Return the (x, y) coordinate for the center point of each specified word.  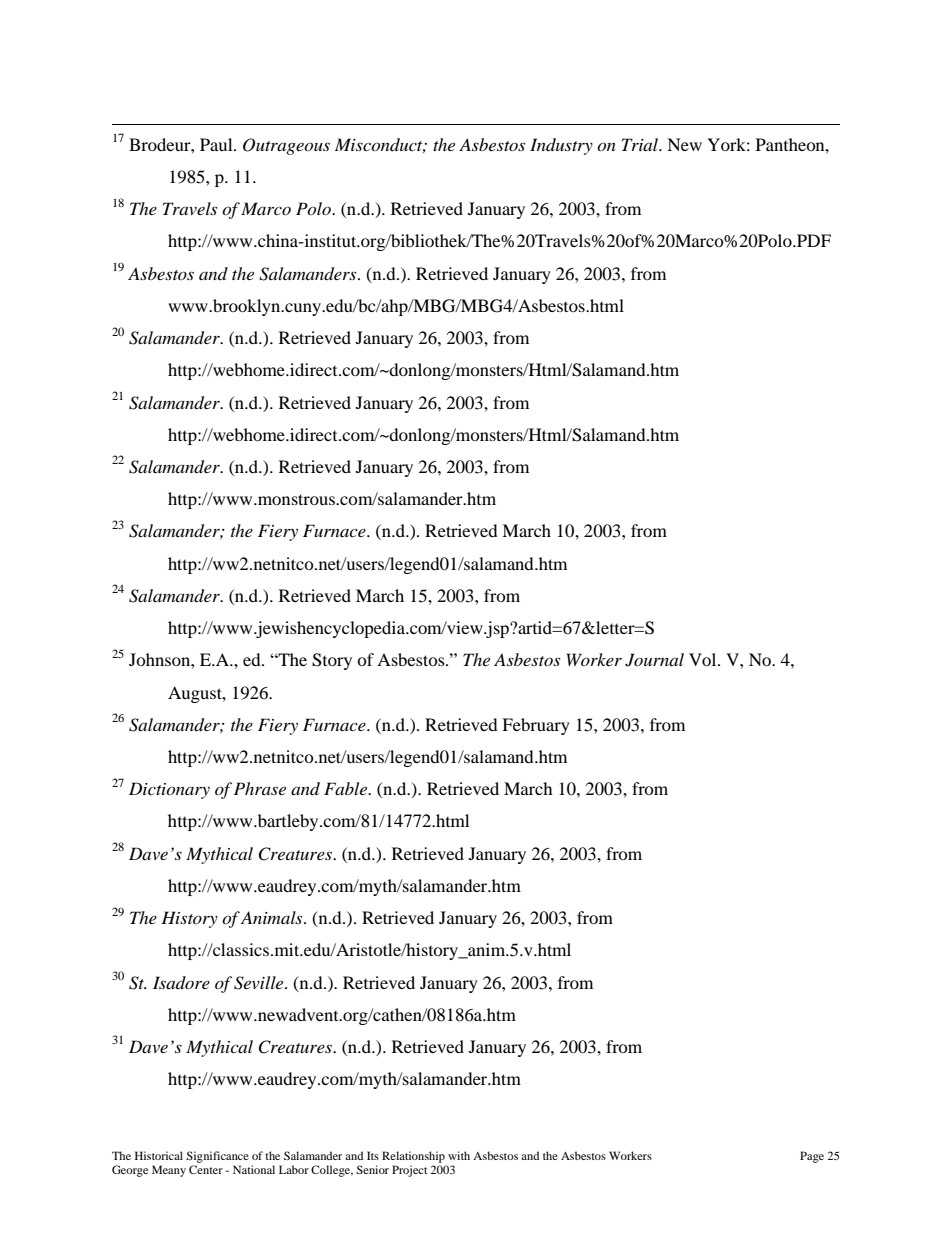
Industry (561, 146)
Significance (217, 1157)
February (536, 726)
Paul (217, 144)
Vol (704, 659)
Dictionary (169, 790)
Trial (641, 144)
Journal (654, 660)
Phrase (260, 788)
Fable (347, 788)
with (459, 1155)
